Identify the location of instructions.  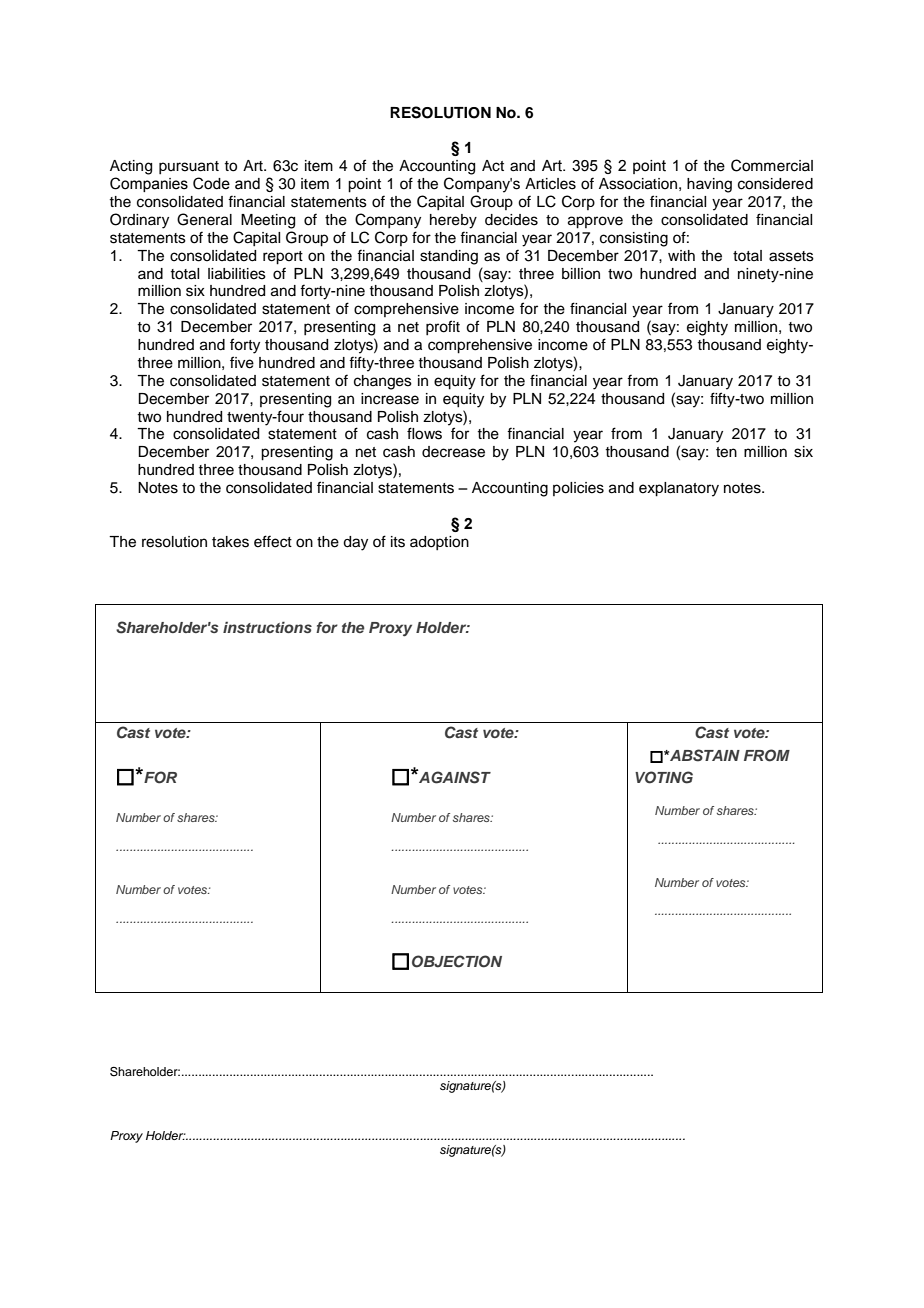
(267, 627).
